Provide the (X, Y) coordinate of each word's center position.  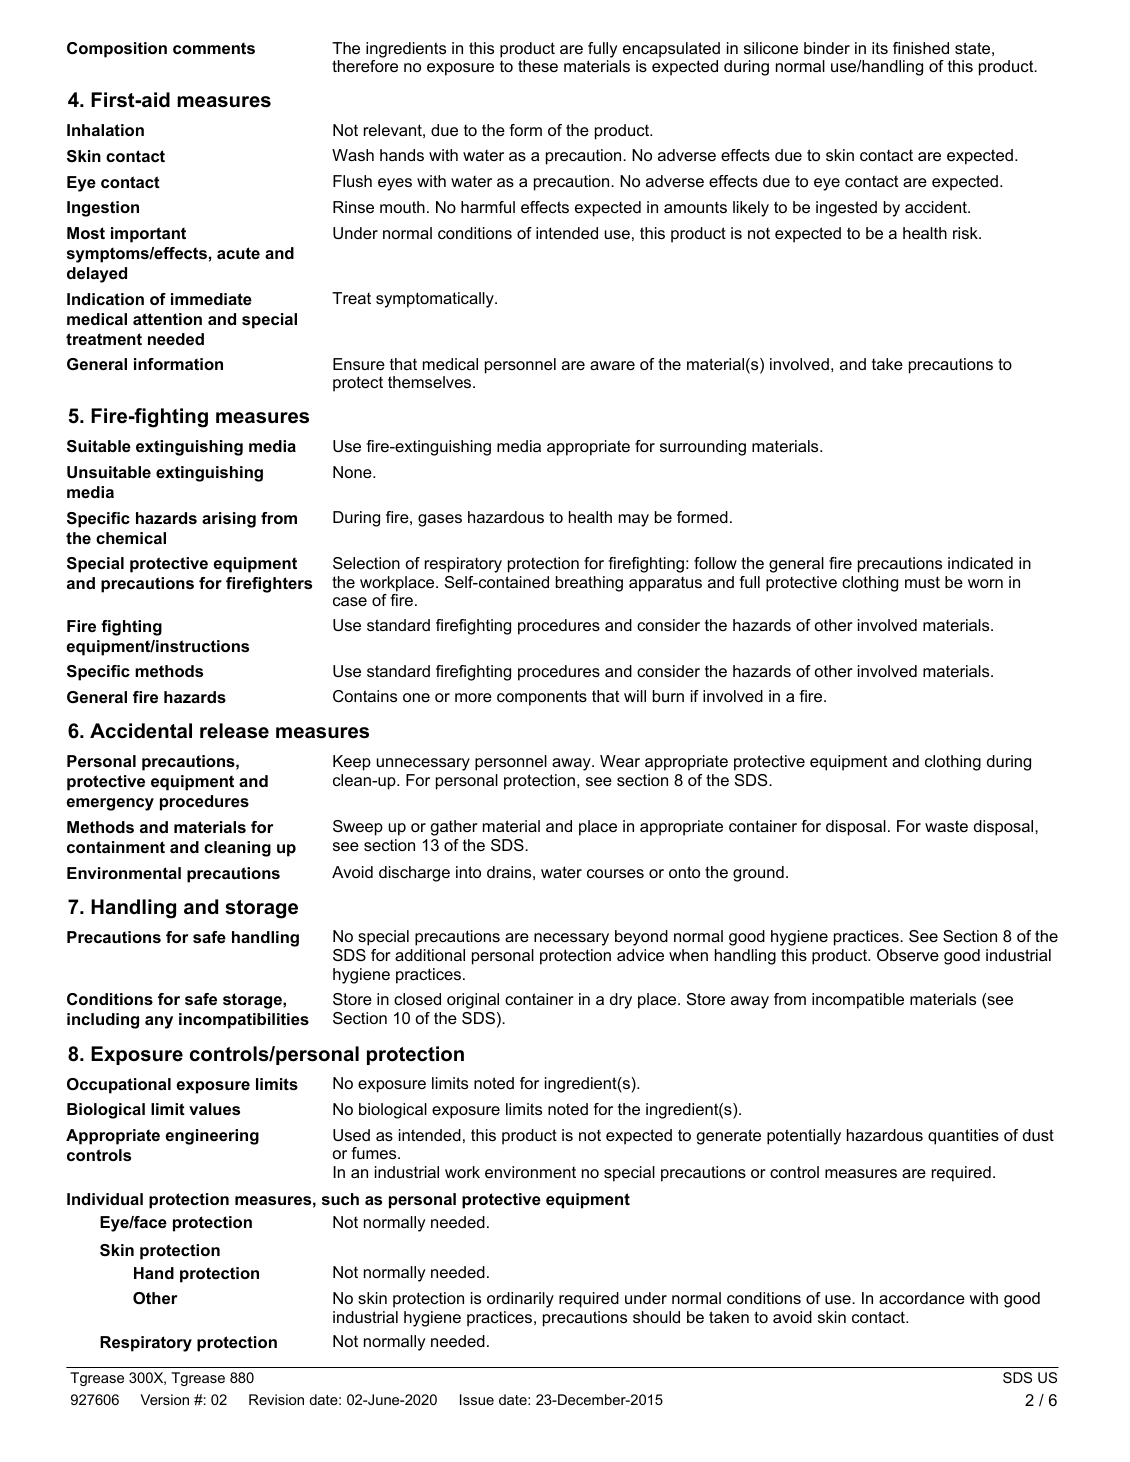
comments (214, 48)
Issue (477, 1399)
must (922, 582)
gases (440, 520)
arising (229, 520)
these (538, 66)
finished (921, 48)
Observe (908, 955)
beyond (641, 938)
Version (164, 1399)
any (159, 1022)
